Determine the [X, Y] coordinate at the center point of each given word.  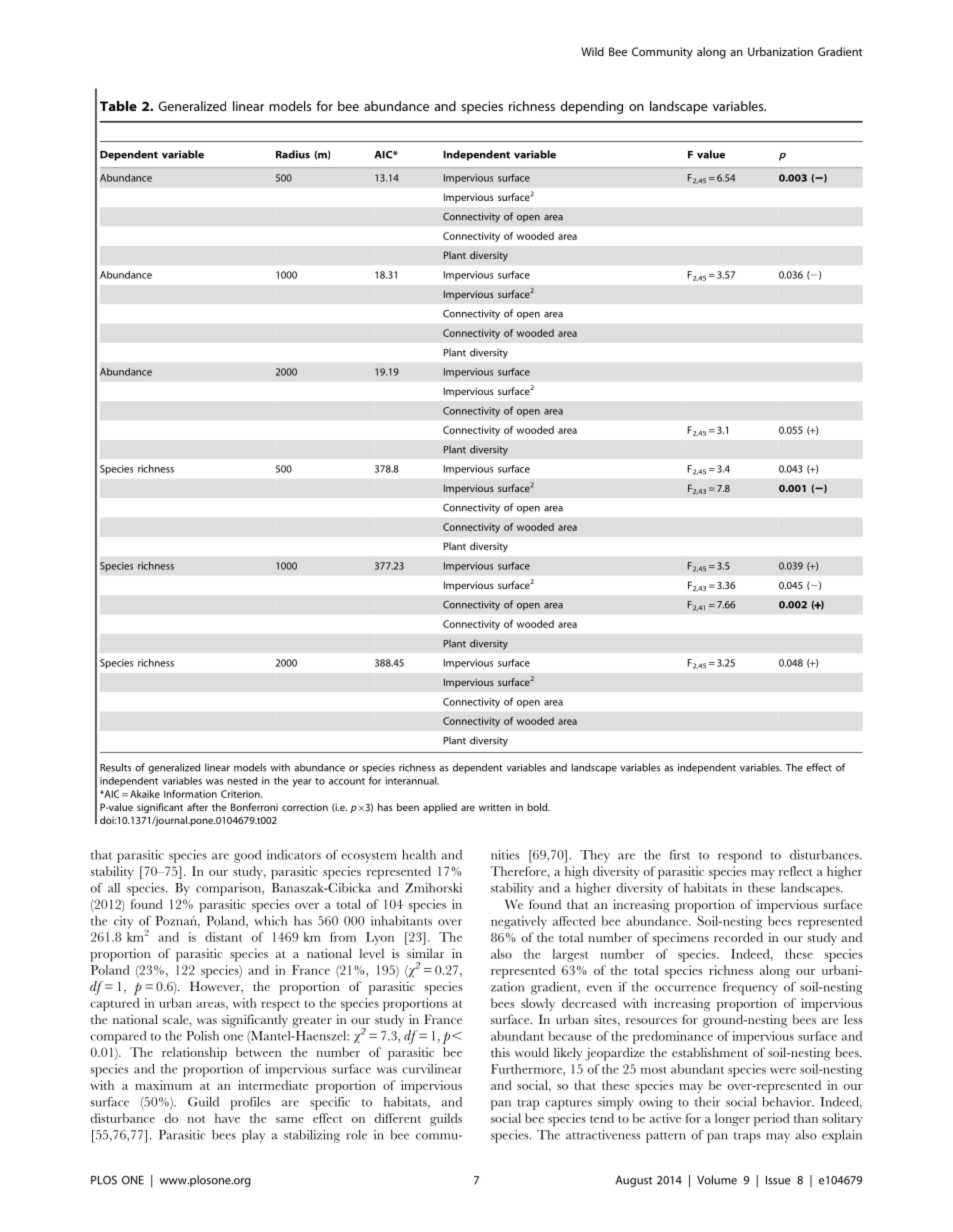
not [196, 1119]
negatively [519, 922]
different [398, 1118]
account [347, 781]
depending [592, 107]
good [248, 856]
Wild [592, 51]
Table [118, 106]
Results [115, 767]
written [495, 807]
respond [740, 856]
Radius [293, 154]
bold [538, 807]
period [772, 1119]
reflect [795, 871]
